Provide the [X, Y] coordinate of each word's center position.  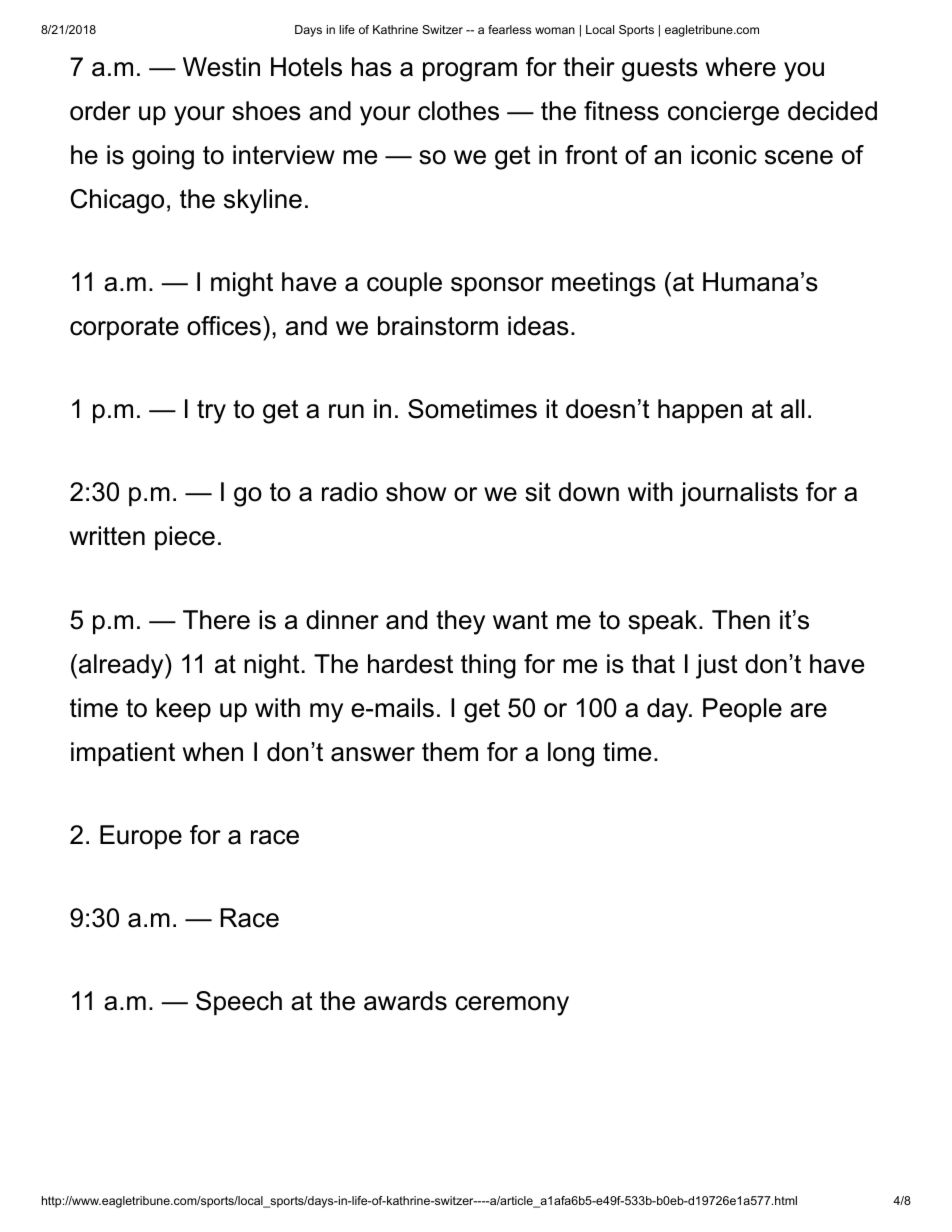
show [416, 492]
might [242, 284]
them [450, 752]
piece [185, 538]
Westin [221, 67]
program [470, 72]
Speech [239, 1003]
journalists [739, 494]
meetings [604, 284]
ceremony [512, 1006]
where [741, 67]
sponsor [497, 286]
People [742, 710]
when [213, 752]
